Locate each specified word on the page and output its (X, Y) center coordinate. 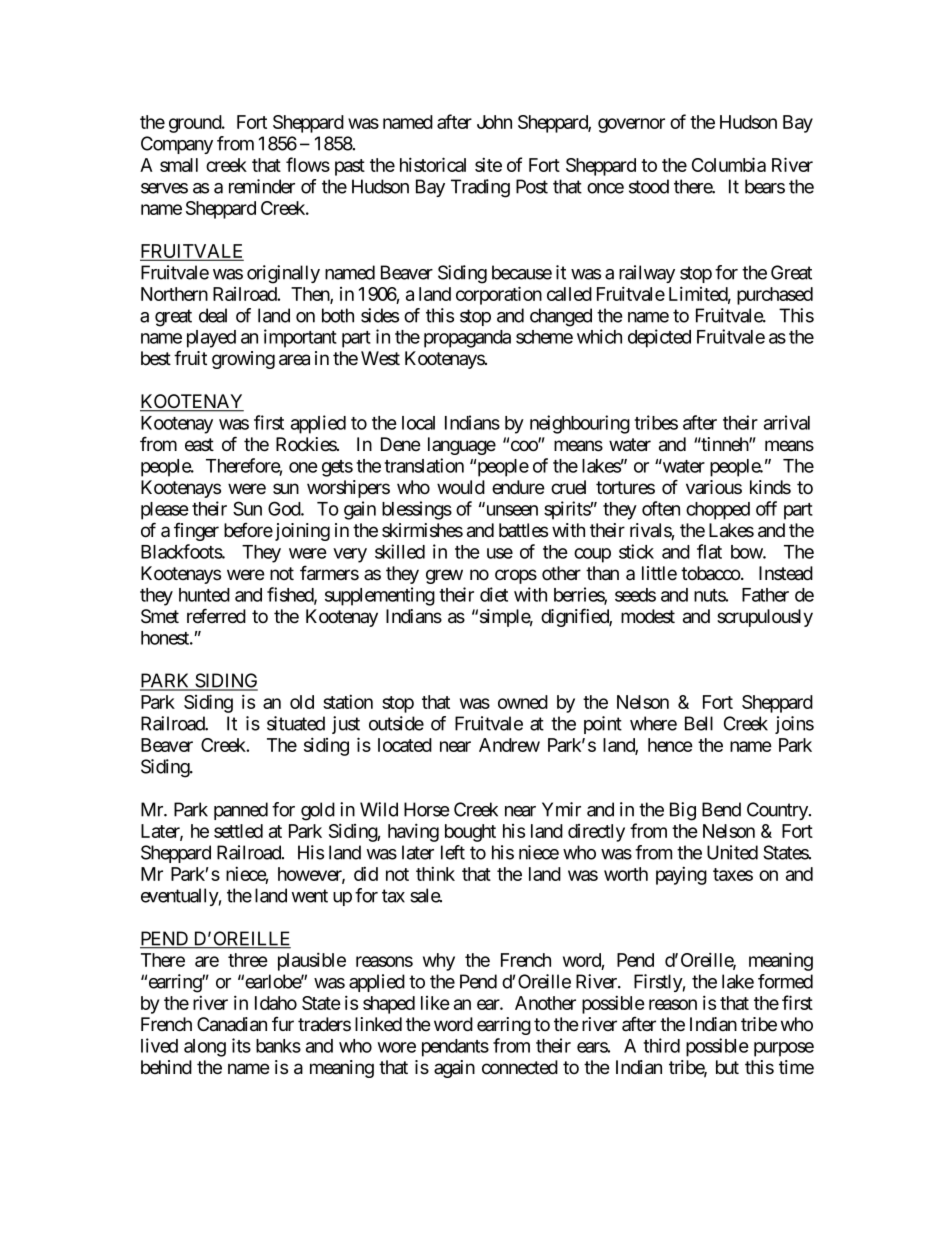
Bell (699, 723)
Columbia (729, 164)
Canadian (232, 1024)
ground (196, 124)
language (462, 446)
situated (296, 723)
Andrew (509, 745)
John (494, 122)
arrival (787, 422)
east (199, 445)
